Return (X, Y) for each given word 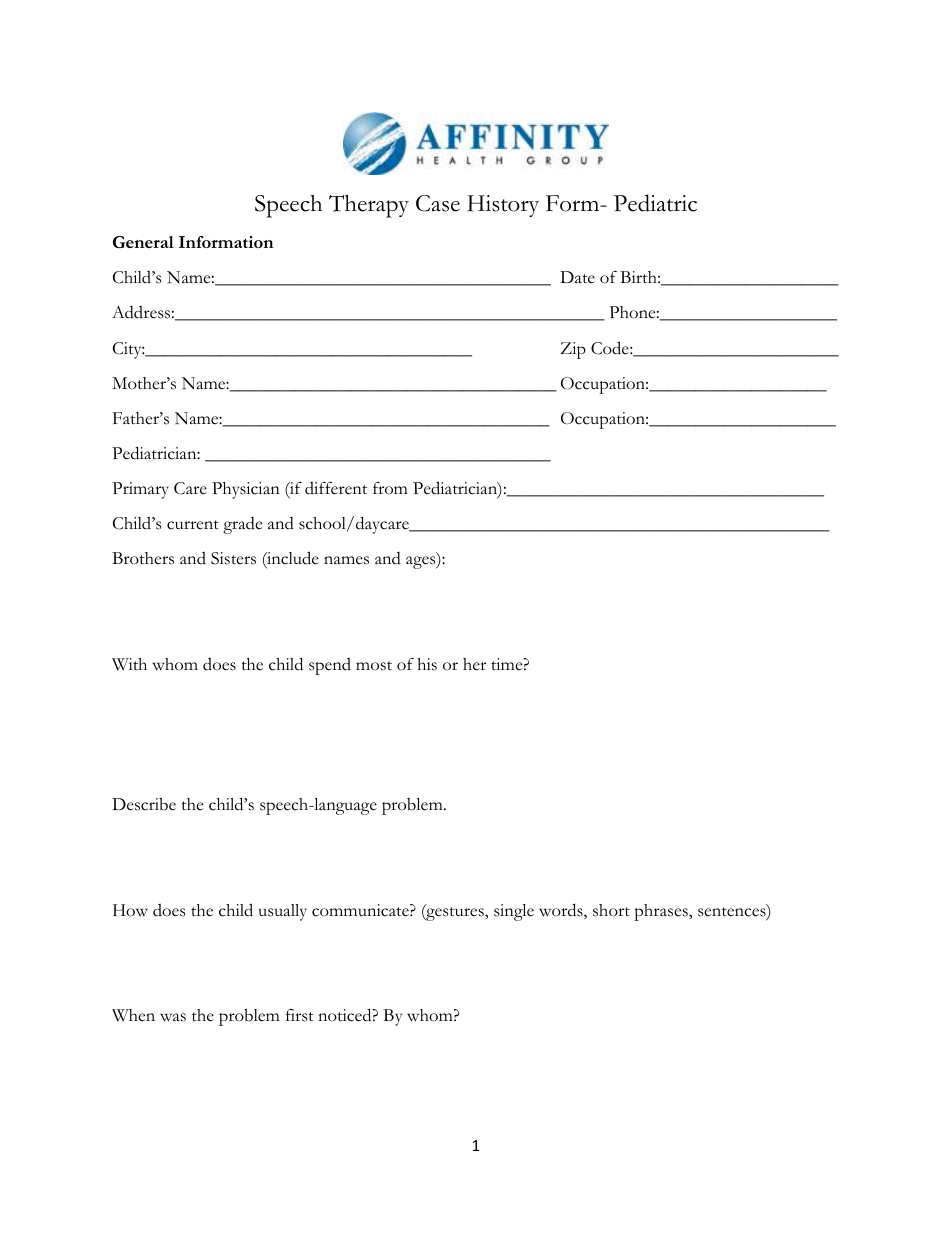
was (173, 1017)
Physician (246, 490)
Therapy (369, 206)
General (143, 242)
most (374, 666)
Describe (144, 804)
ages (422, 562)
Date (577, 277)
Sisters (233, 558)
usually (283, 912)
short (611, 910)
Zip (573, 350)
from (390, 488)
